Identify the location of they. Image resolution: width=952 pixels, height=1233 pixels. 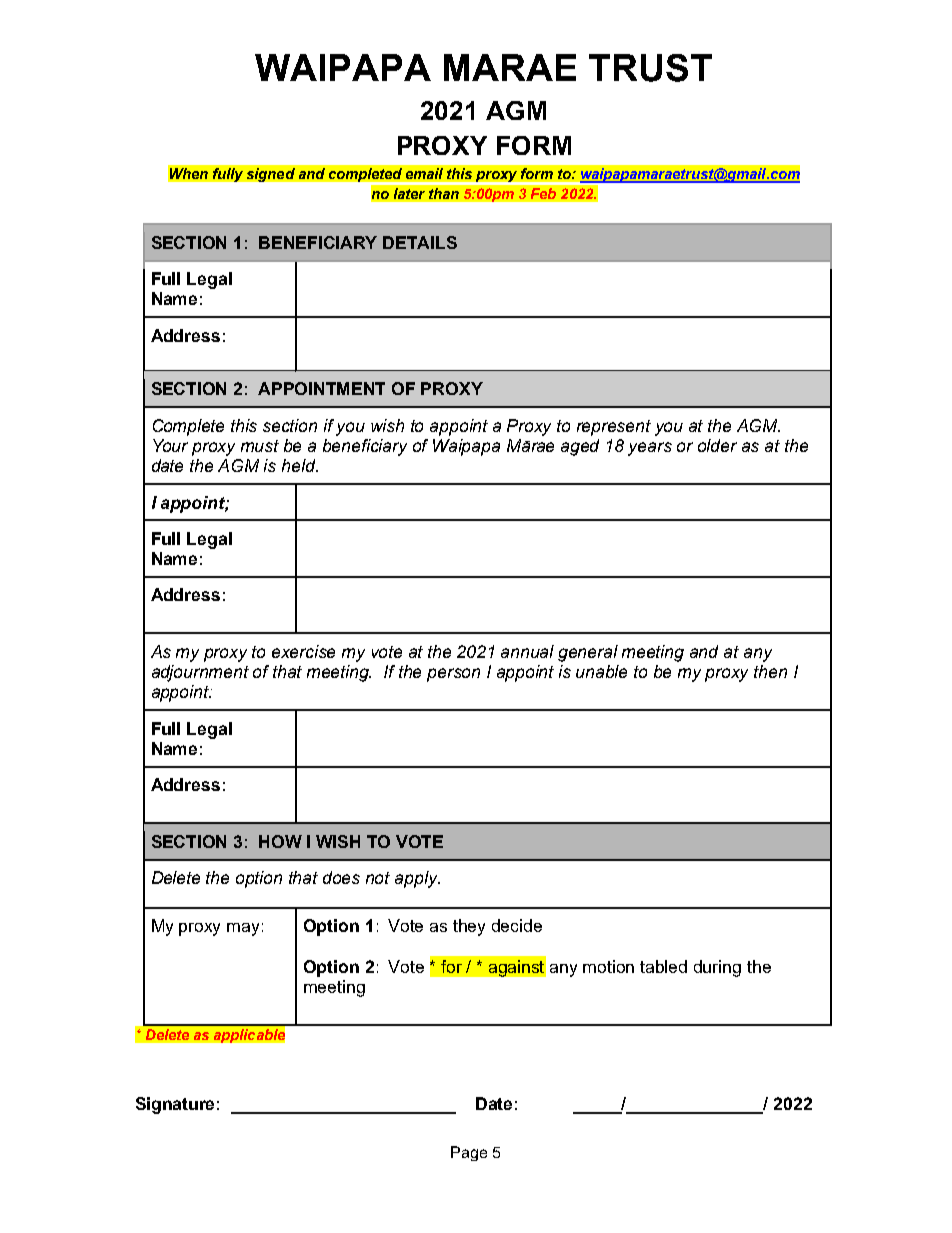
(469, 927).
